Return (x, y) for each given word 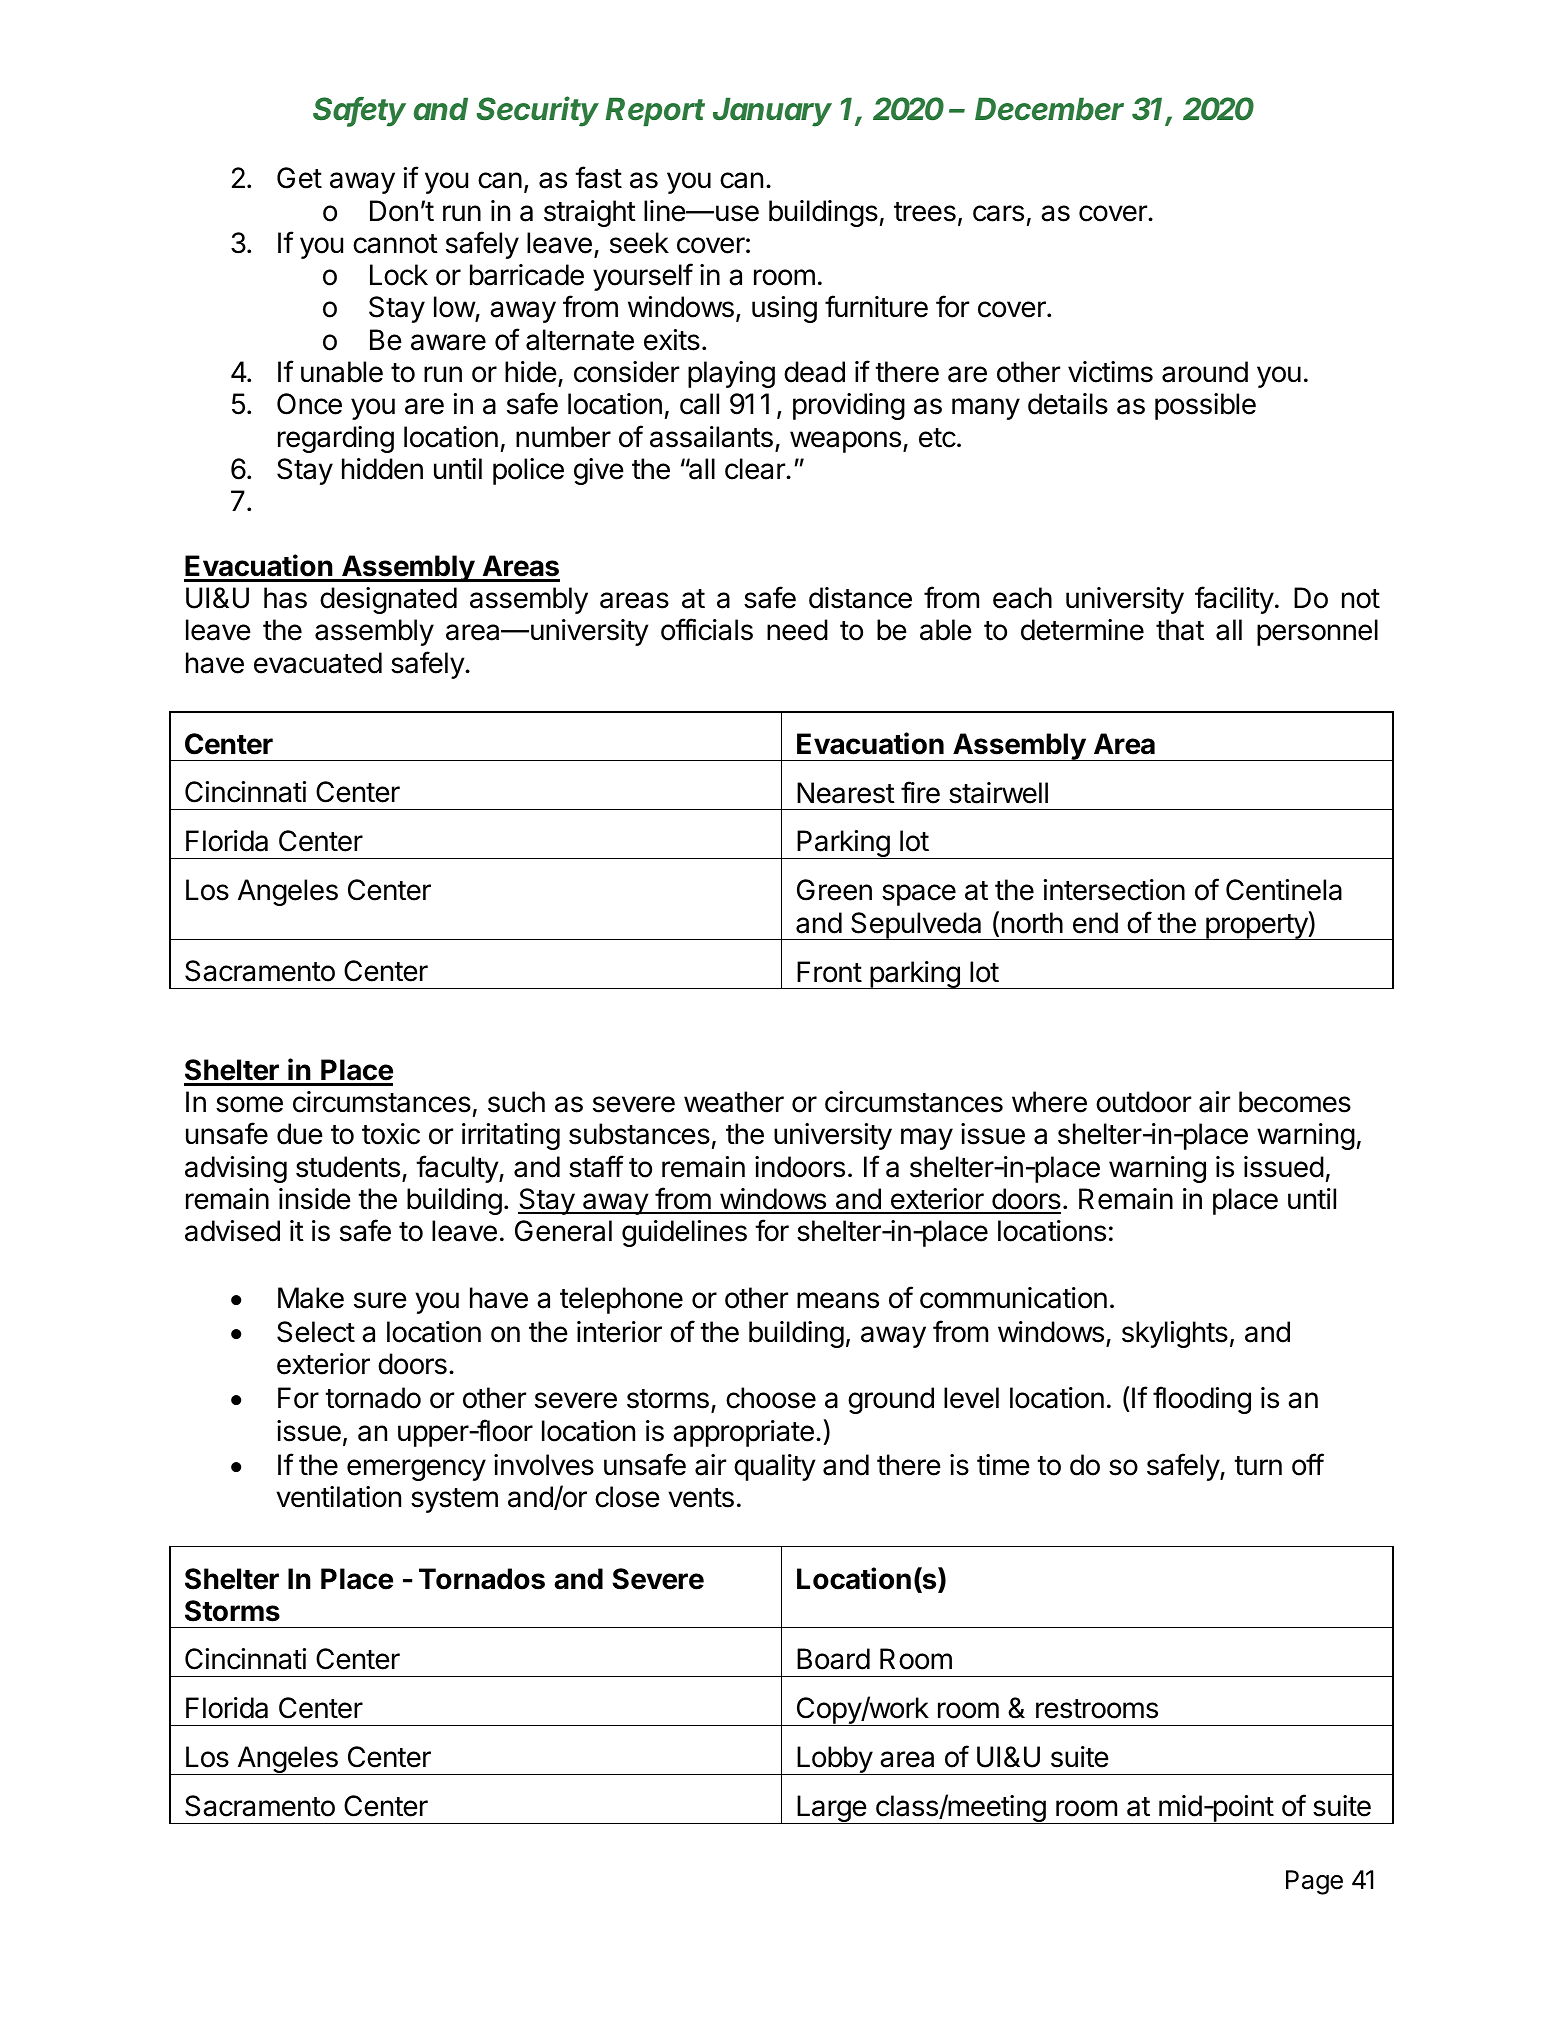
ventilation (338, 1497)
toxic (391, 1134)
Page (1314, 1882)
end (1095, 923)
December (1049, 109)
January (772, 112)
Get (299, 178)
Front (829, 972)
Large (831, 1809)
